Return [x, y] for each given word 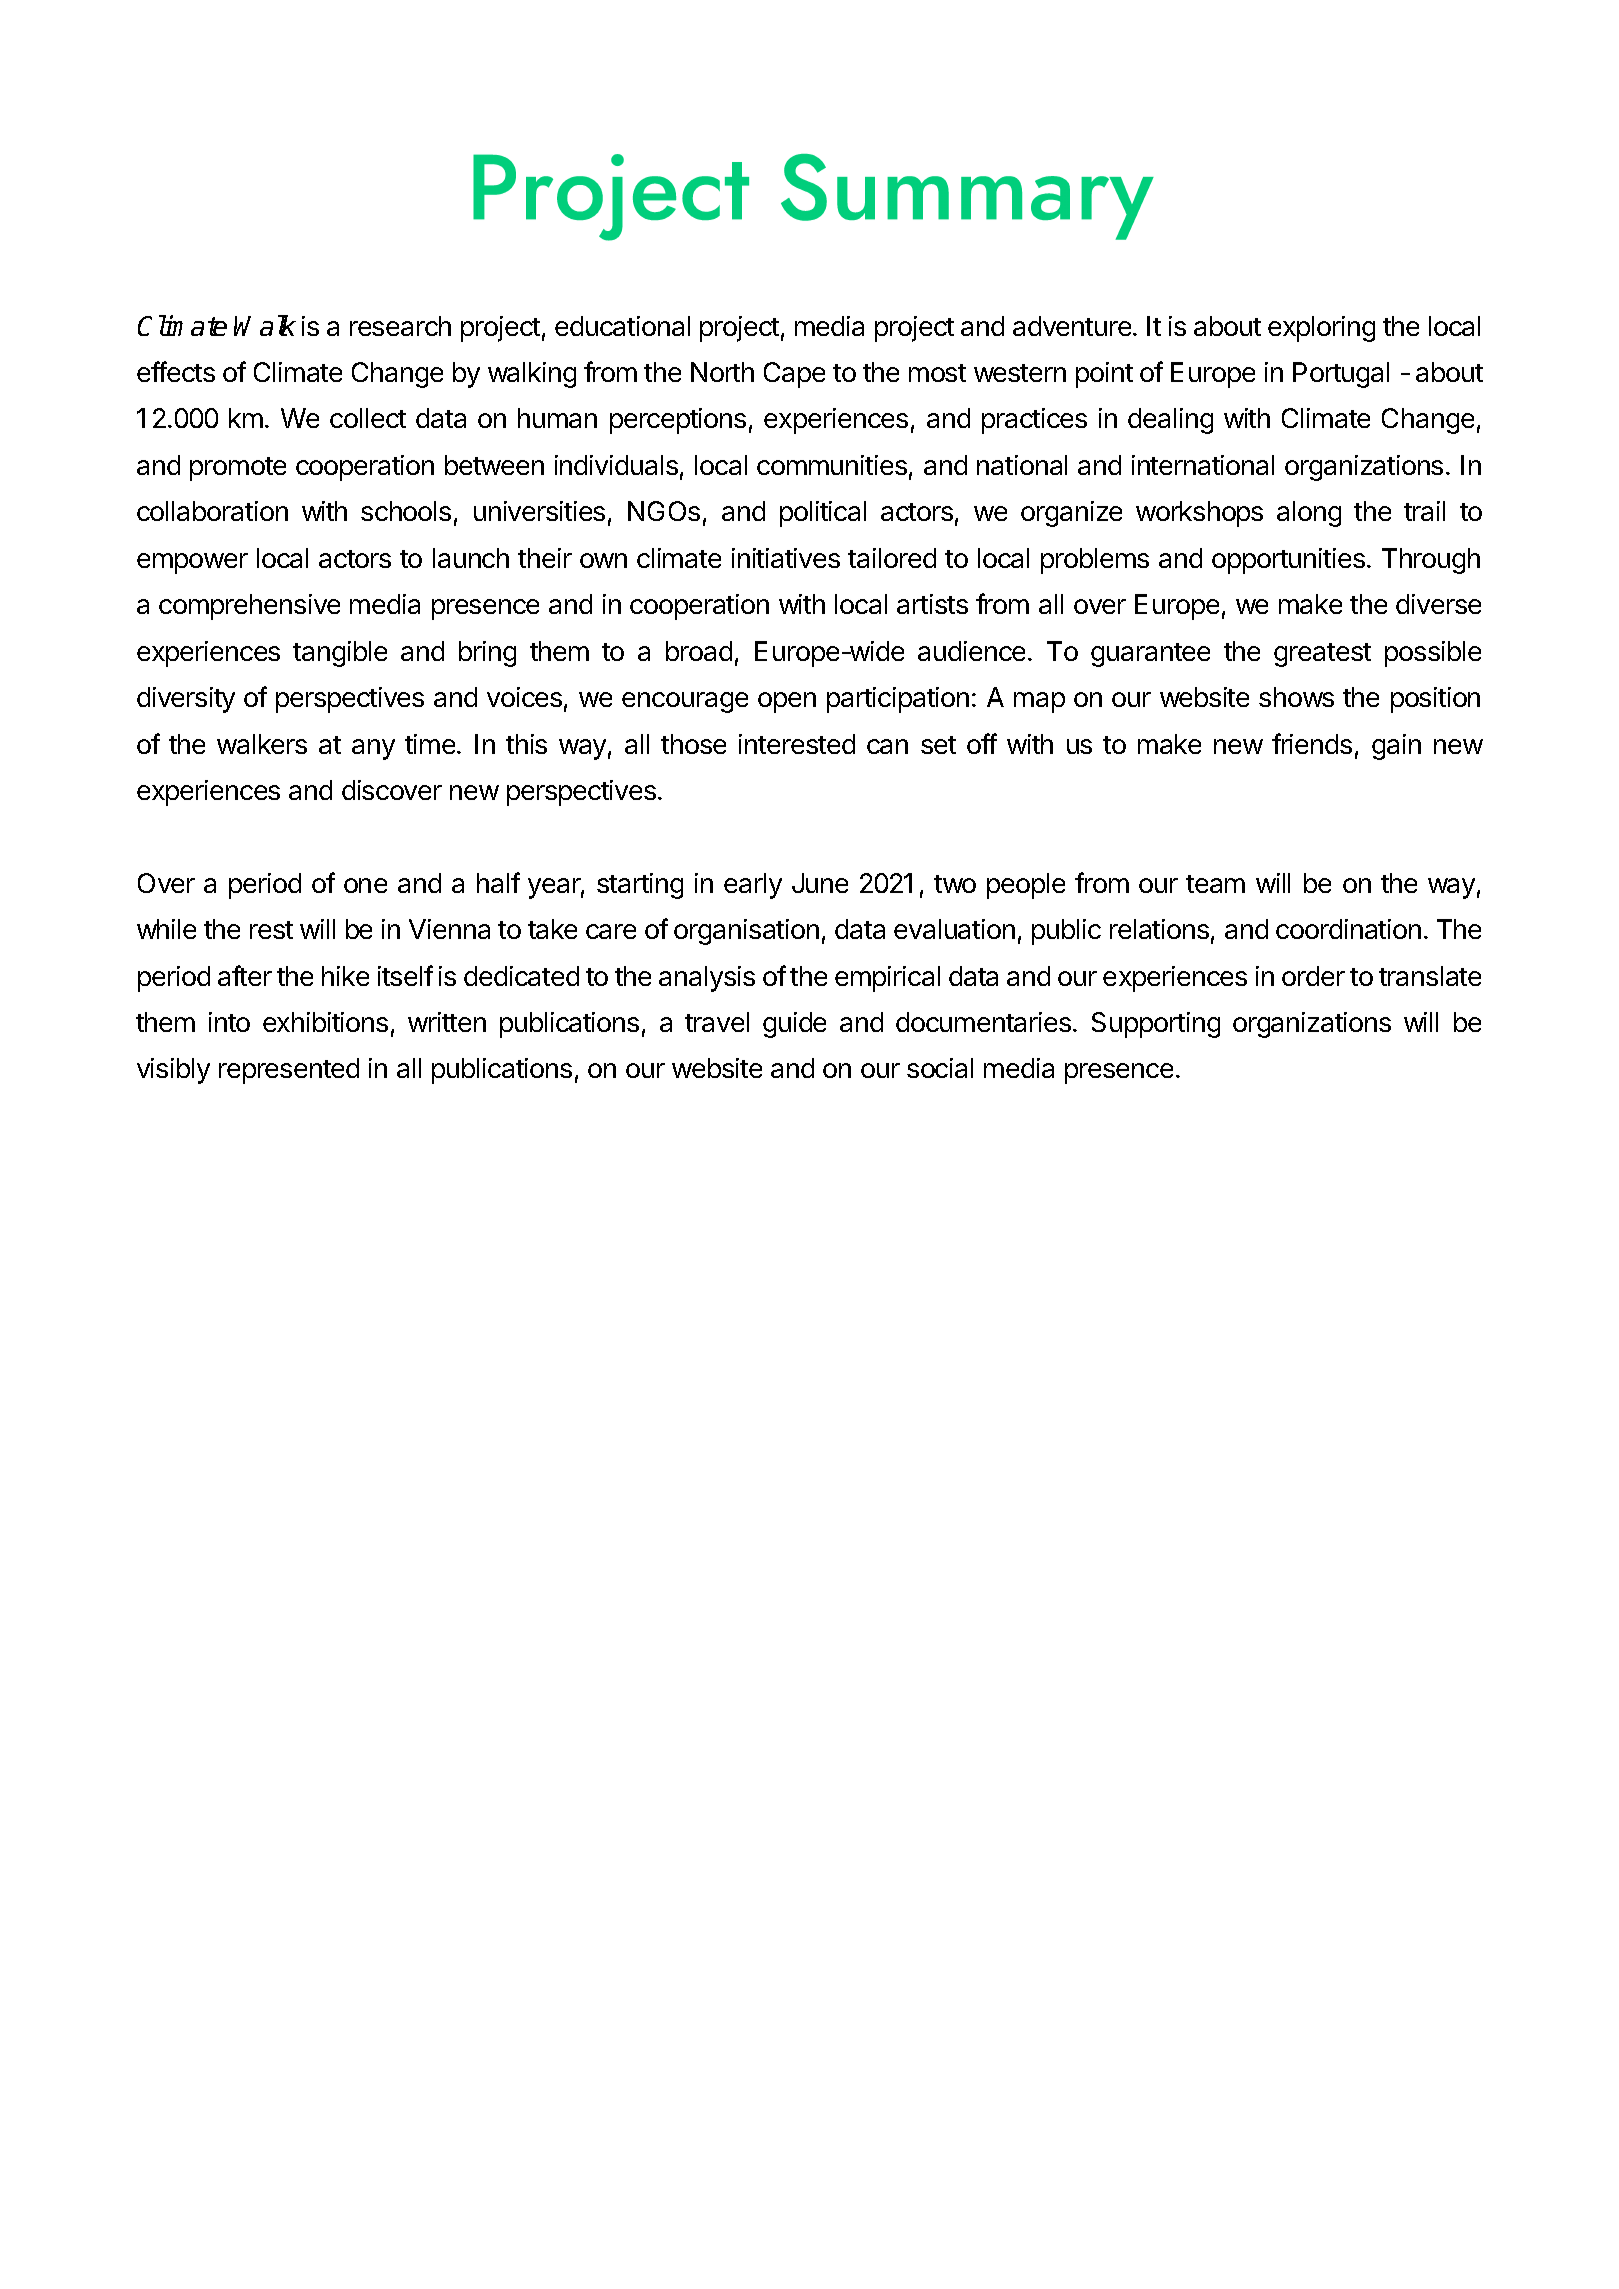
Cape [794, 375]
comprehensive [249, 607]
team [1215, 884]
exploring [1321, 329]
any [373, 749]
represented [289, 1071]
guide [794, 1025]
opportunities [1288, 561]
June [820, 883]
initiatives [786, 558]
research [400, 326]
